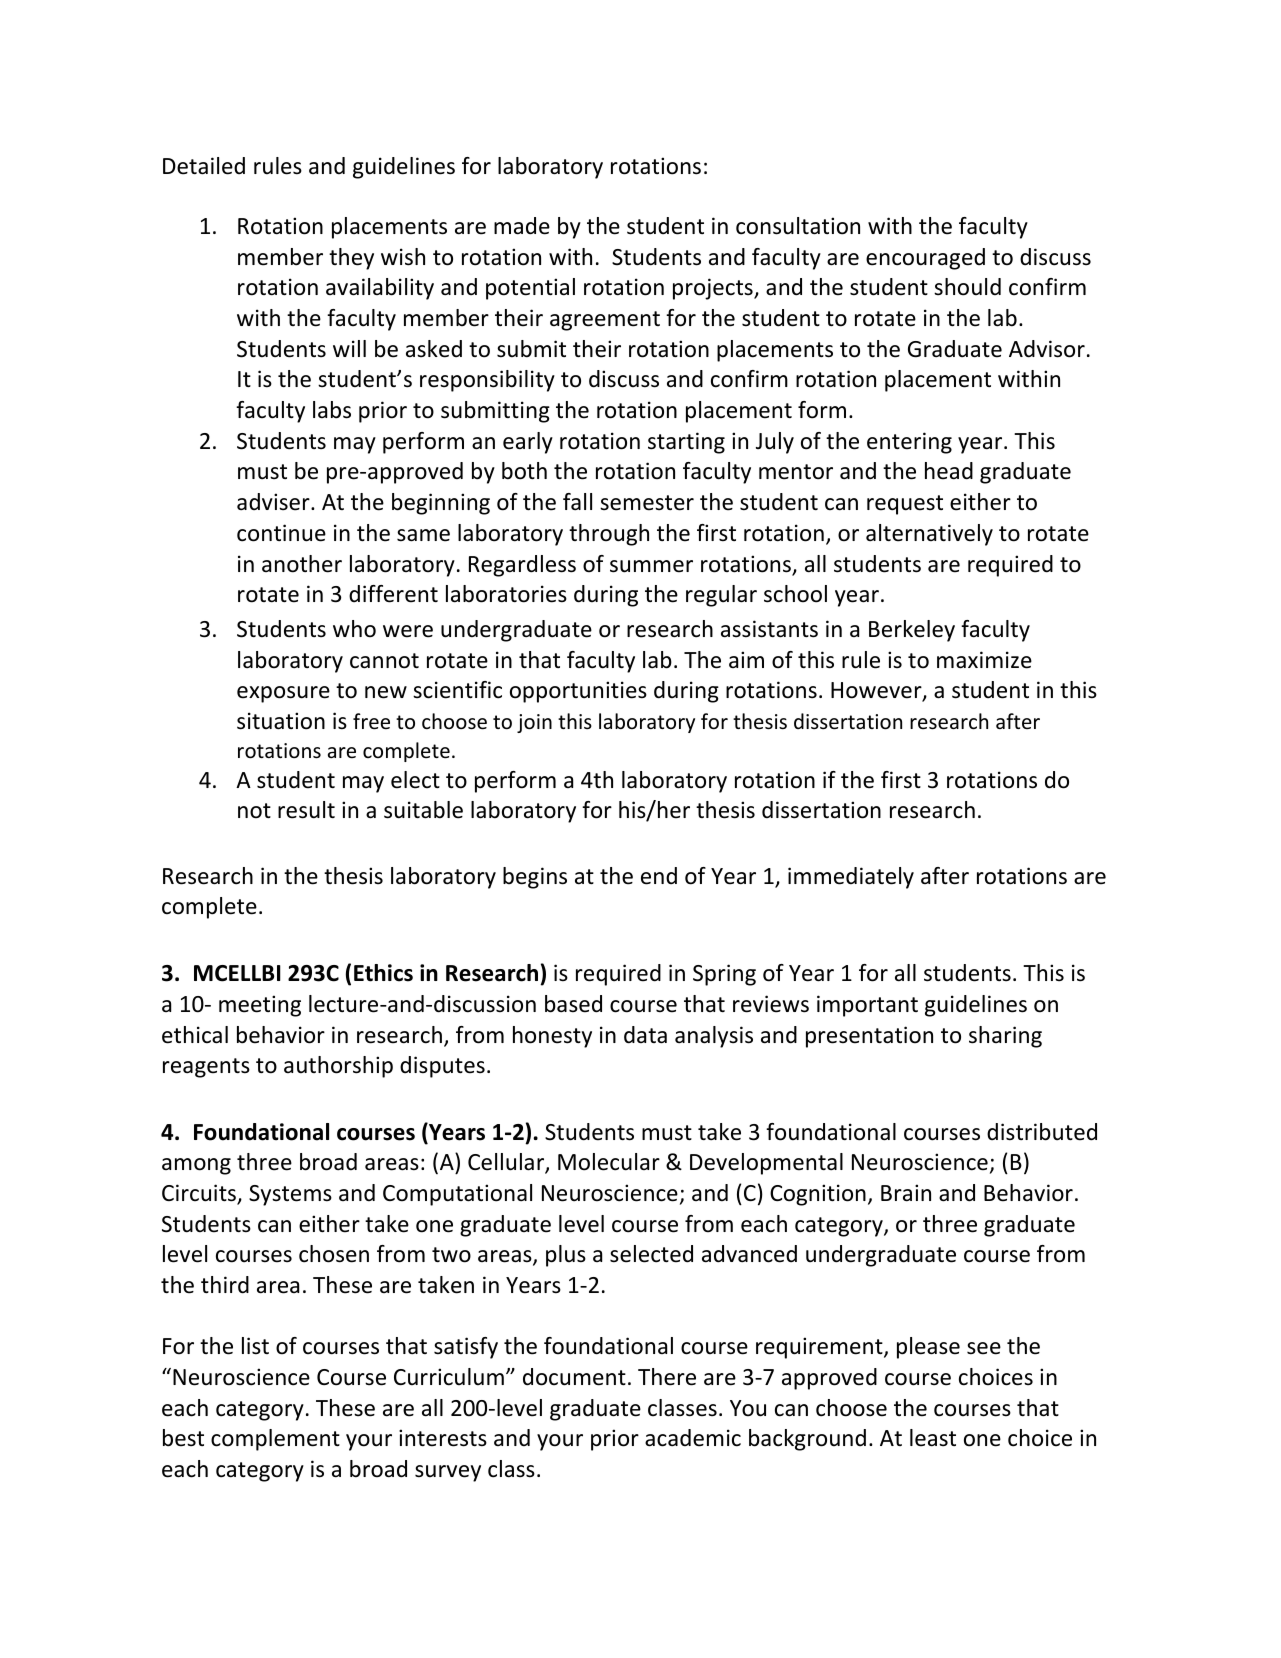 Image resolution: width=1281 pixels, height=1658 pixels. What do you see at coordinates (275, 1440) in the image?
I see `complement` at bounding box center [275, 1440].
